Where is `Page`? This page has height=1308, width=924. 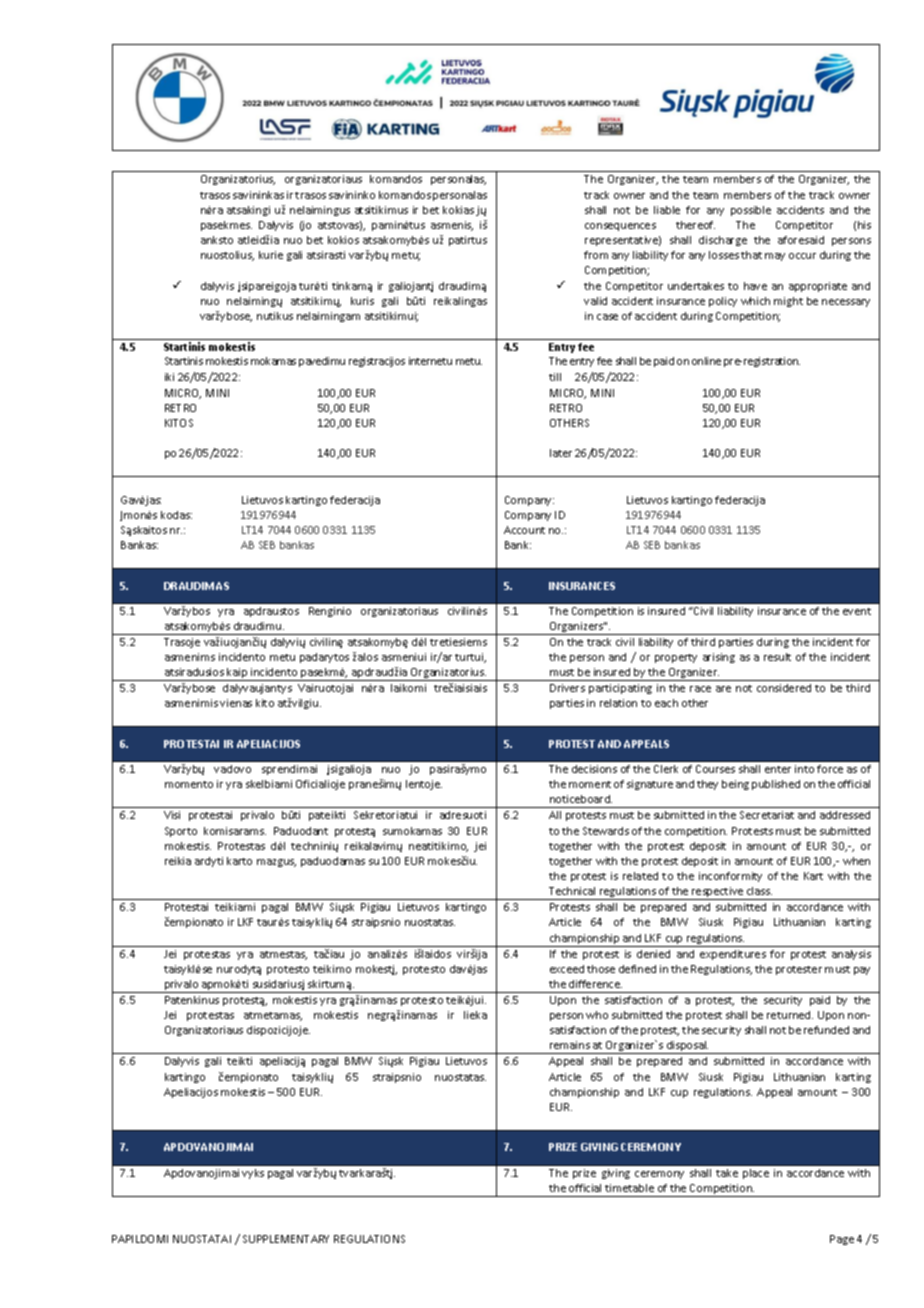
Page is located at coordinates (842, 1240).
